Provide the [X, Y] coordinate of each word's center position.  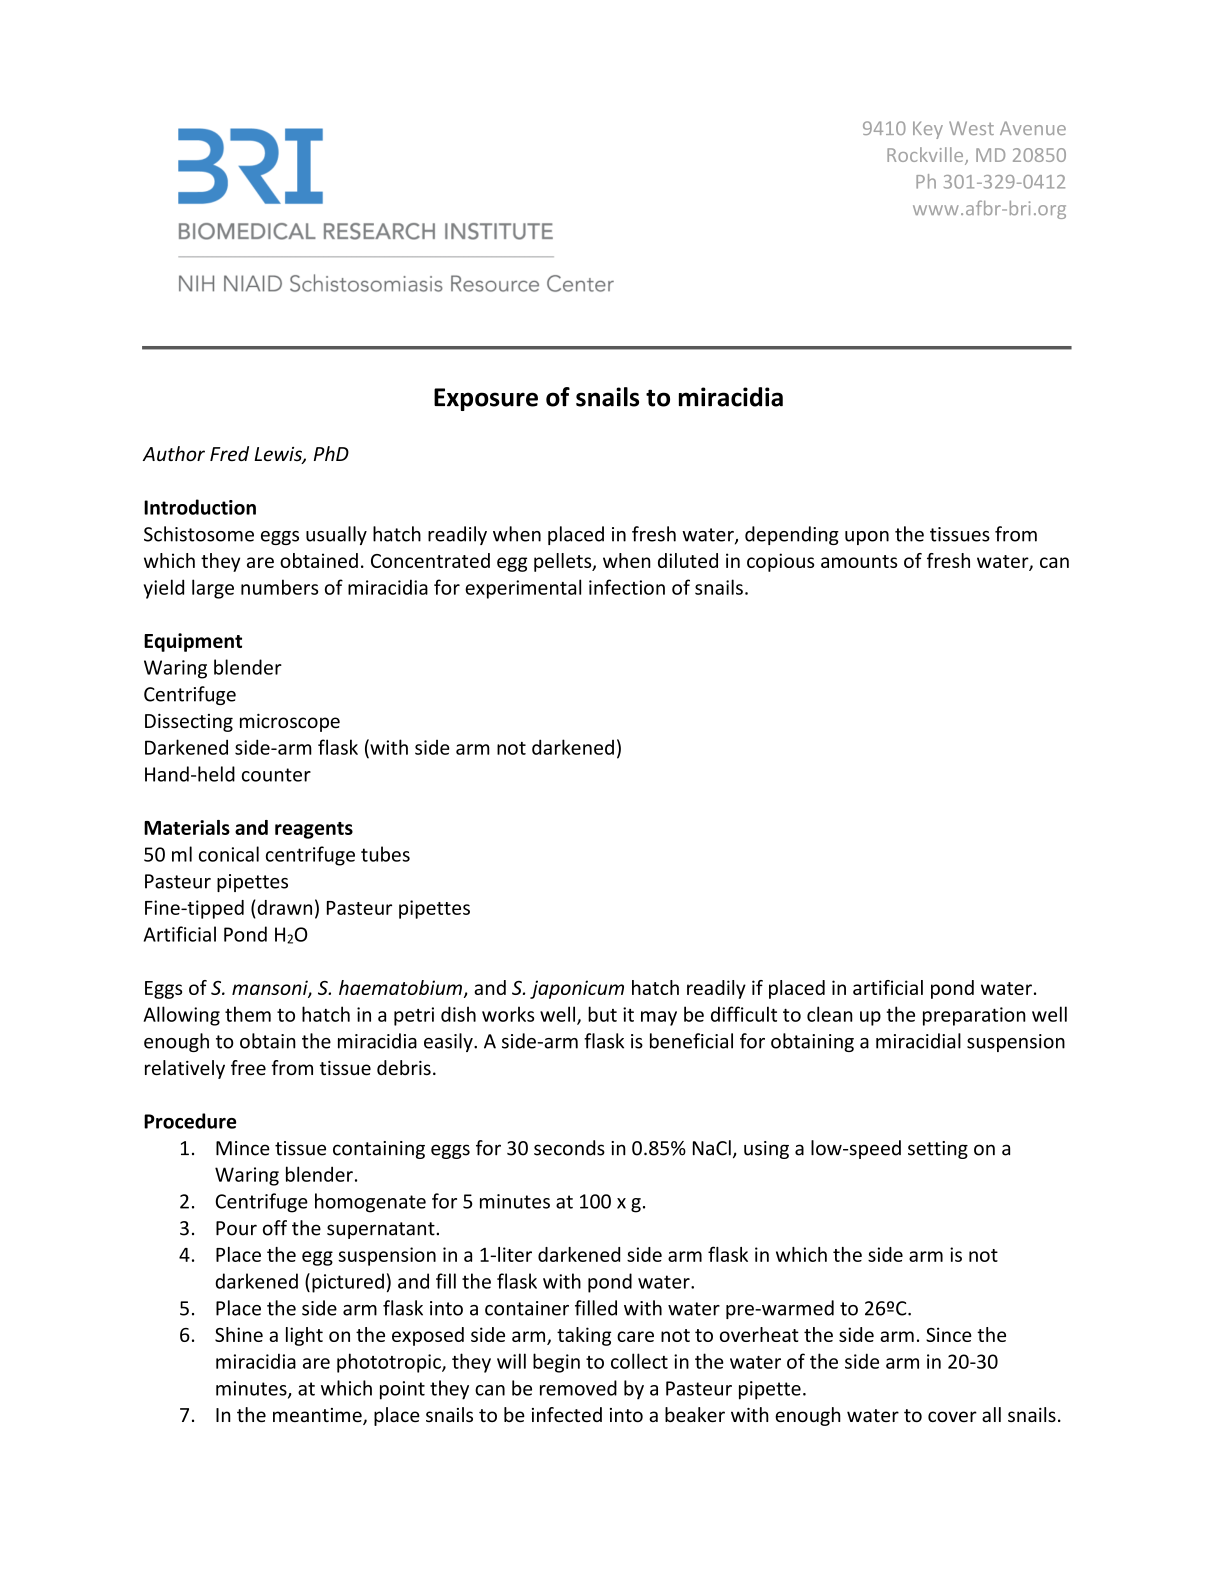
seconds [569, 1148]
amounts [859, 561]
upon [867, 538]
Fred [229, 453]
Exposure [486, 399]
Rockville [926, 156]
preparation [974, 1016]
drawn [283, 907]
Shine [239, 1334]
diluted [688, 560]
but [602, 1014]
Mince [243, 1148]
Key [928, 130]
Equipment [193, 642]
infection [627, 587]
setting [938, 1150]
